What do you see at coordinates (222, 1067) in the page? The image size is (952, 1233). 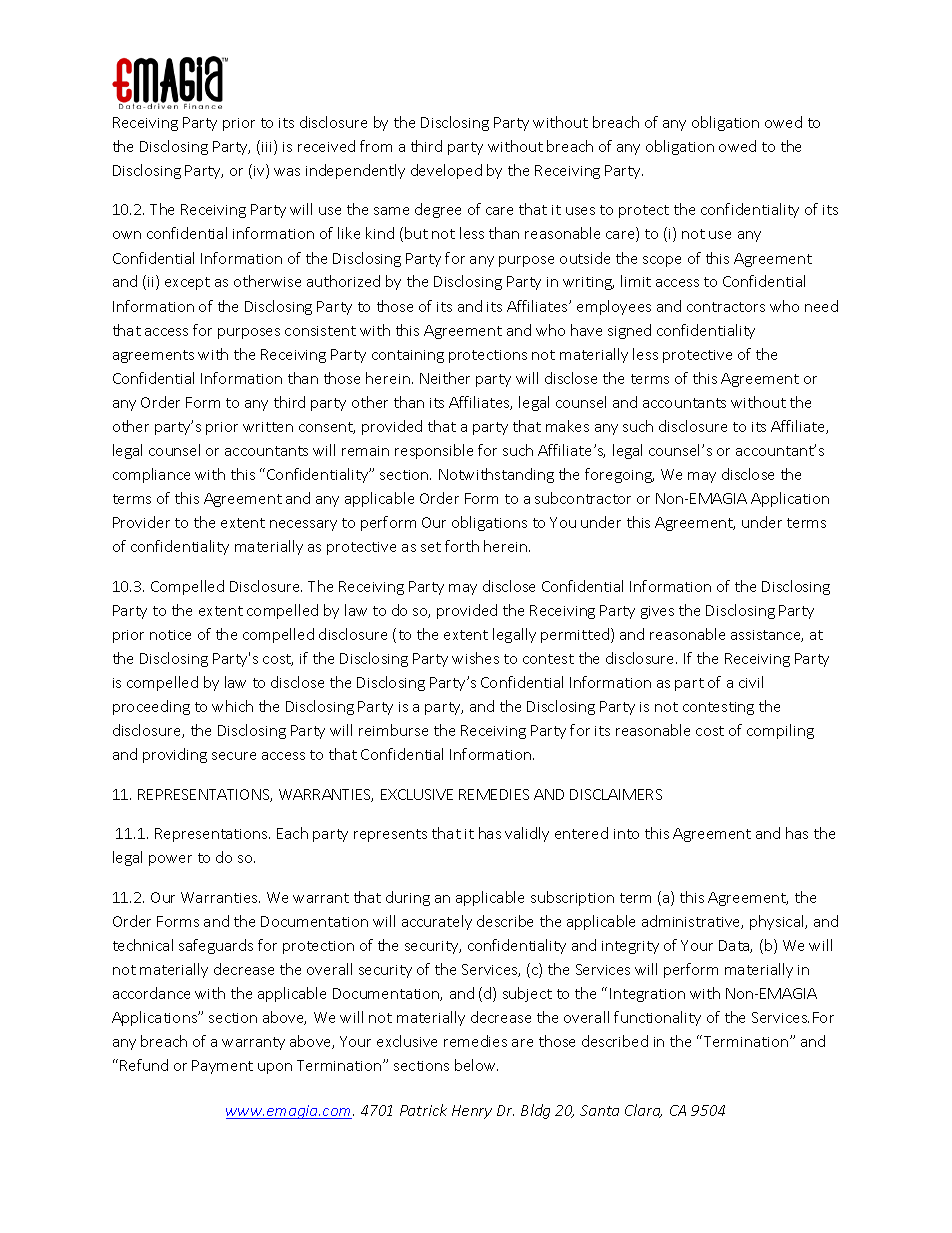 I see `Payment` at bounding box center [222, 1067].
